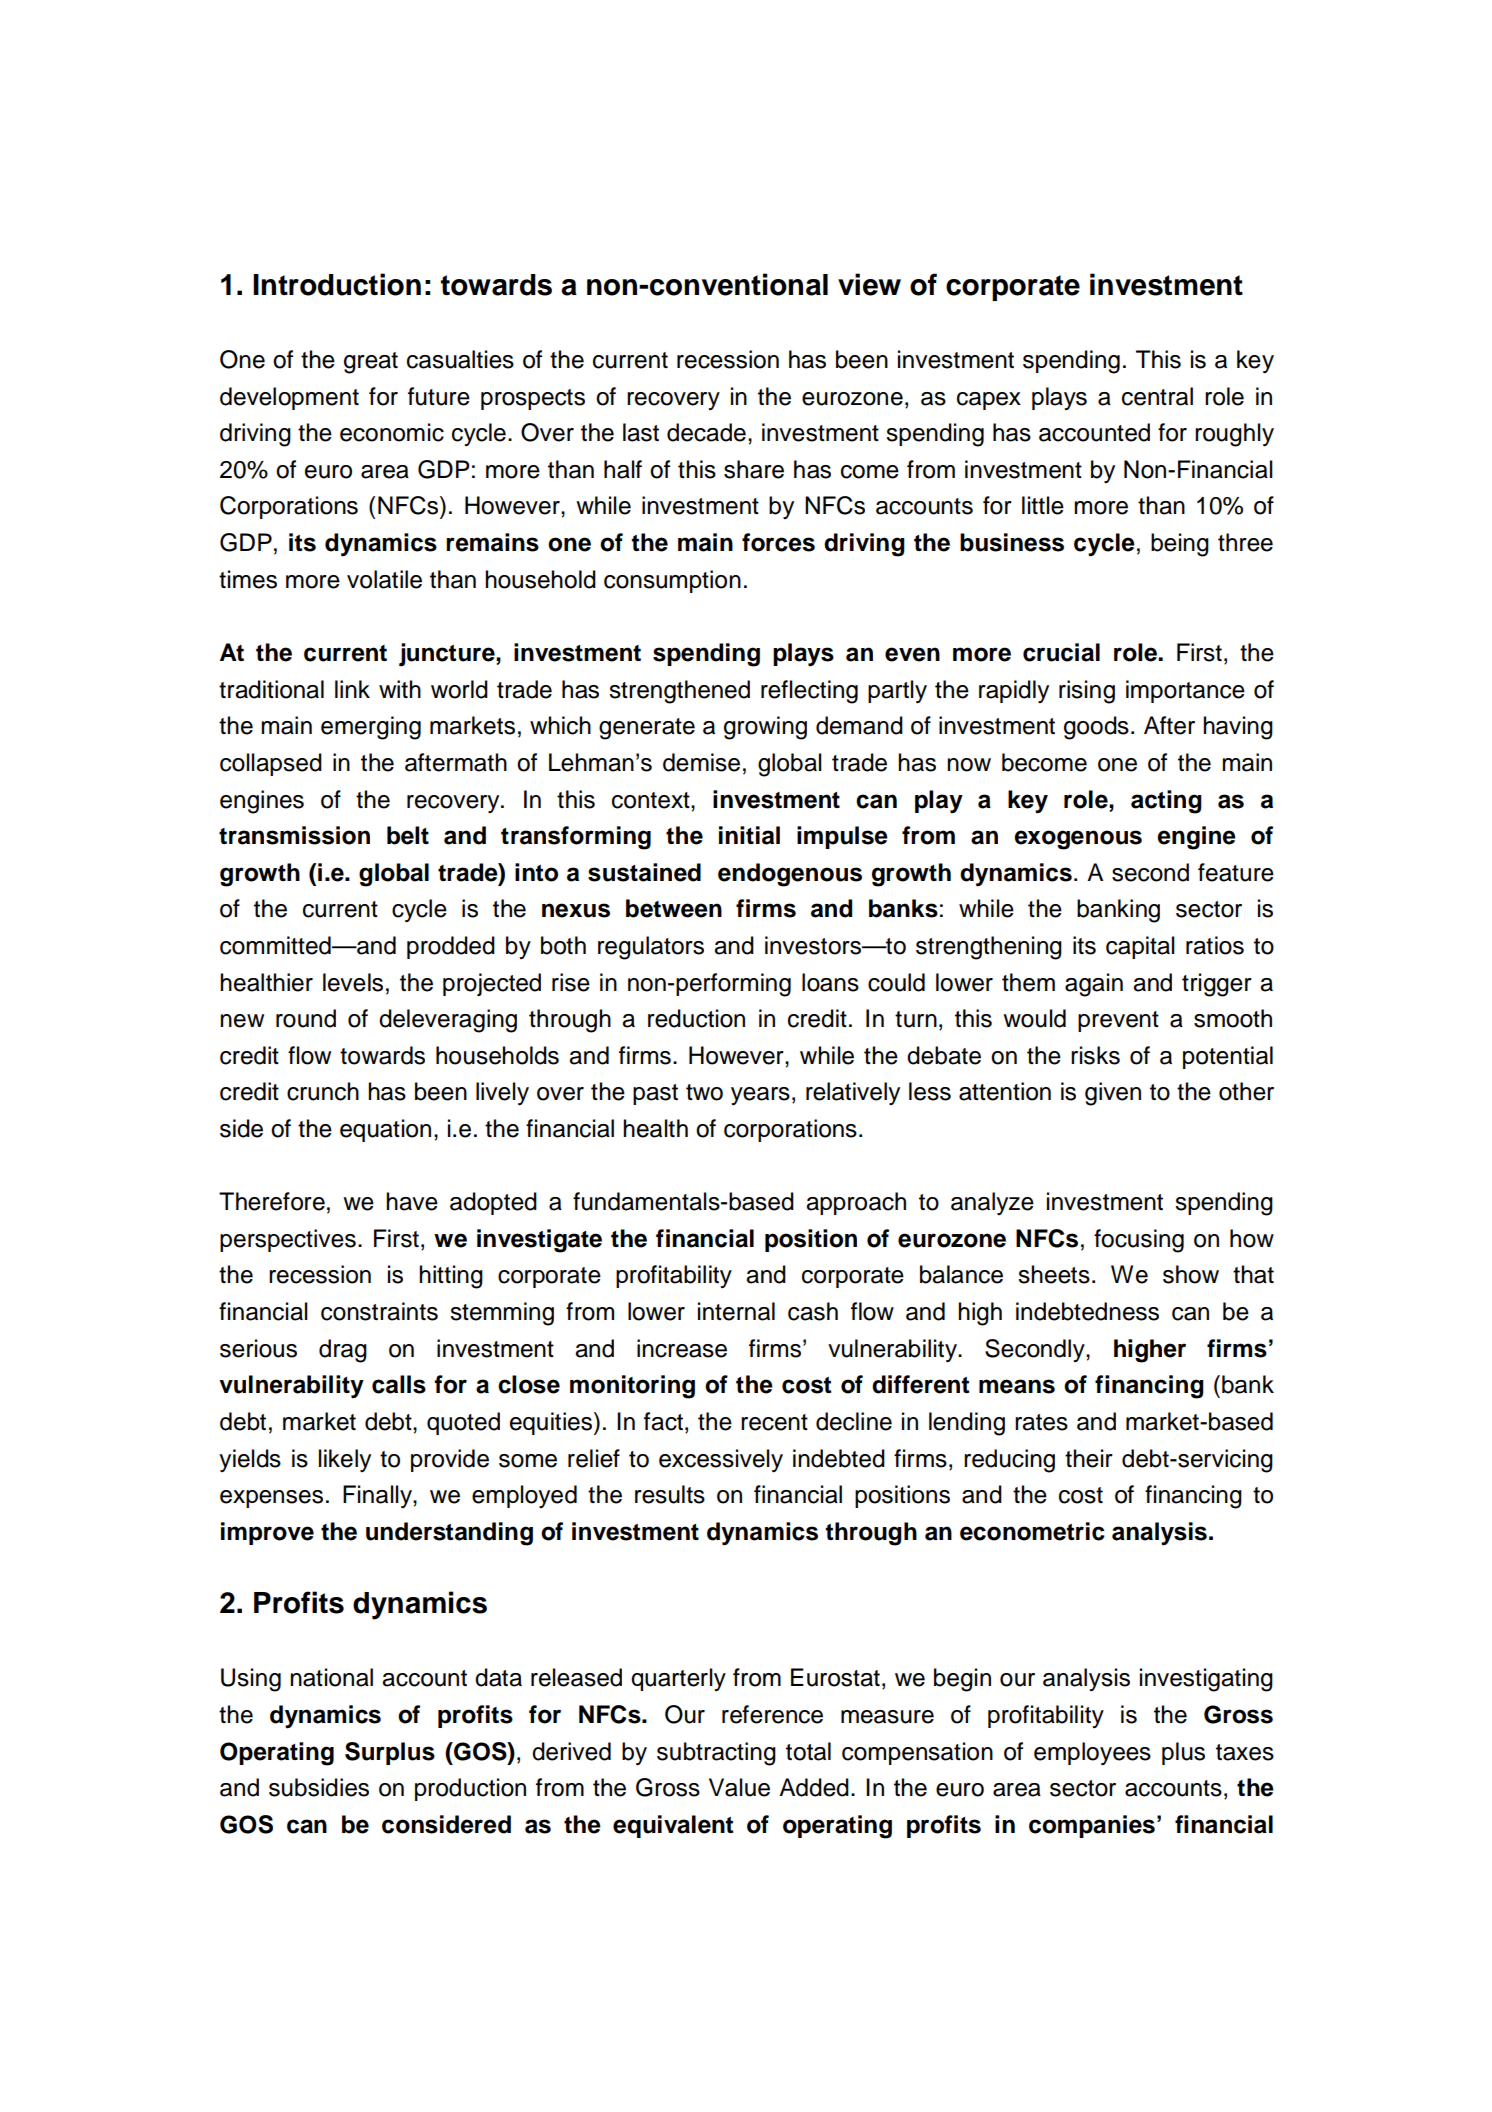  What do you see at coordinates (371, 363) in the screenshot?
I see `great` at bounding box center [371, 363].
